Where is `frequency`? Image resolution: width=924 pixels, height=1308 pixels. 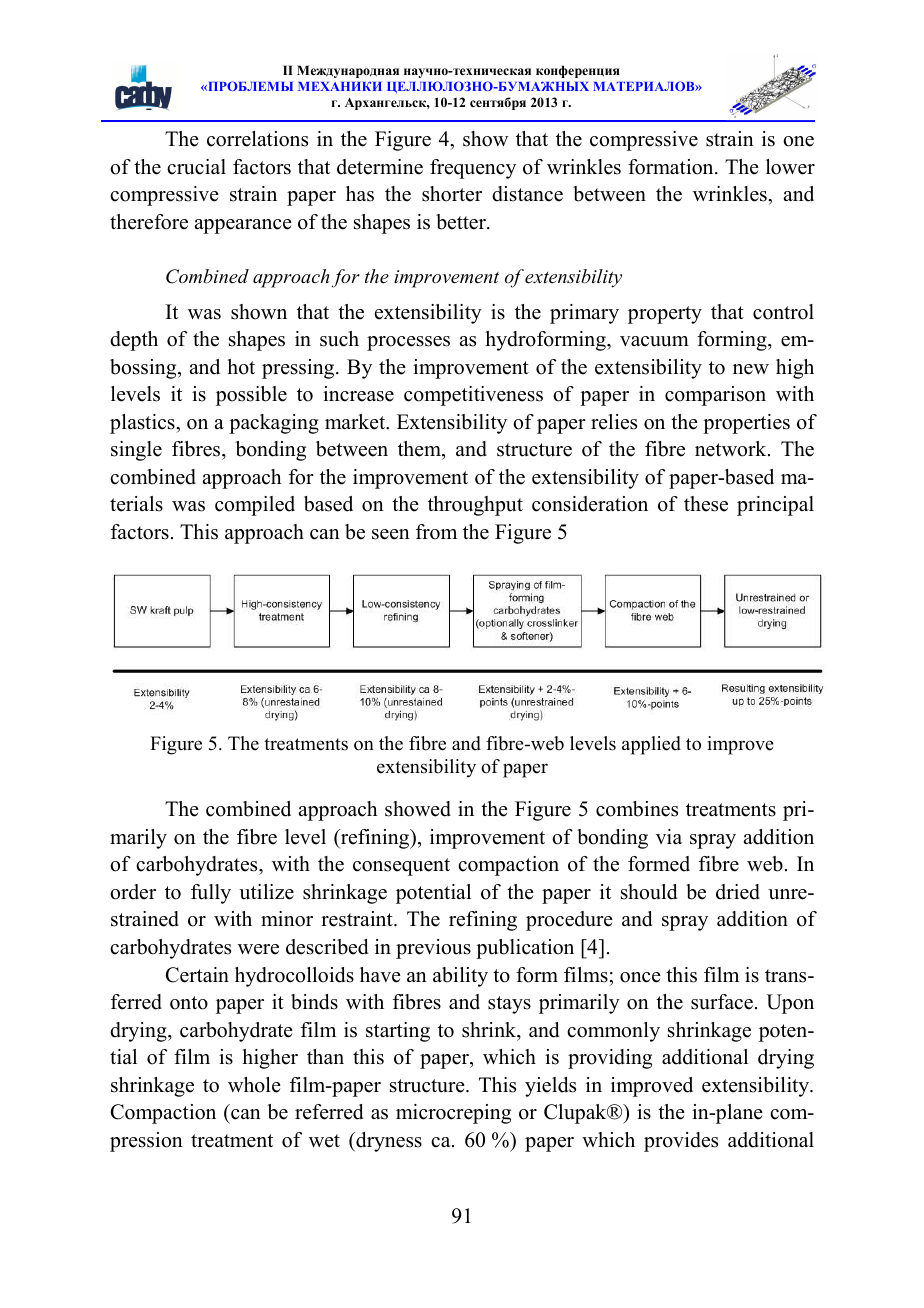 frequency is located at coordinates (473, 169).
